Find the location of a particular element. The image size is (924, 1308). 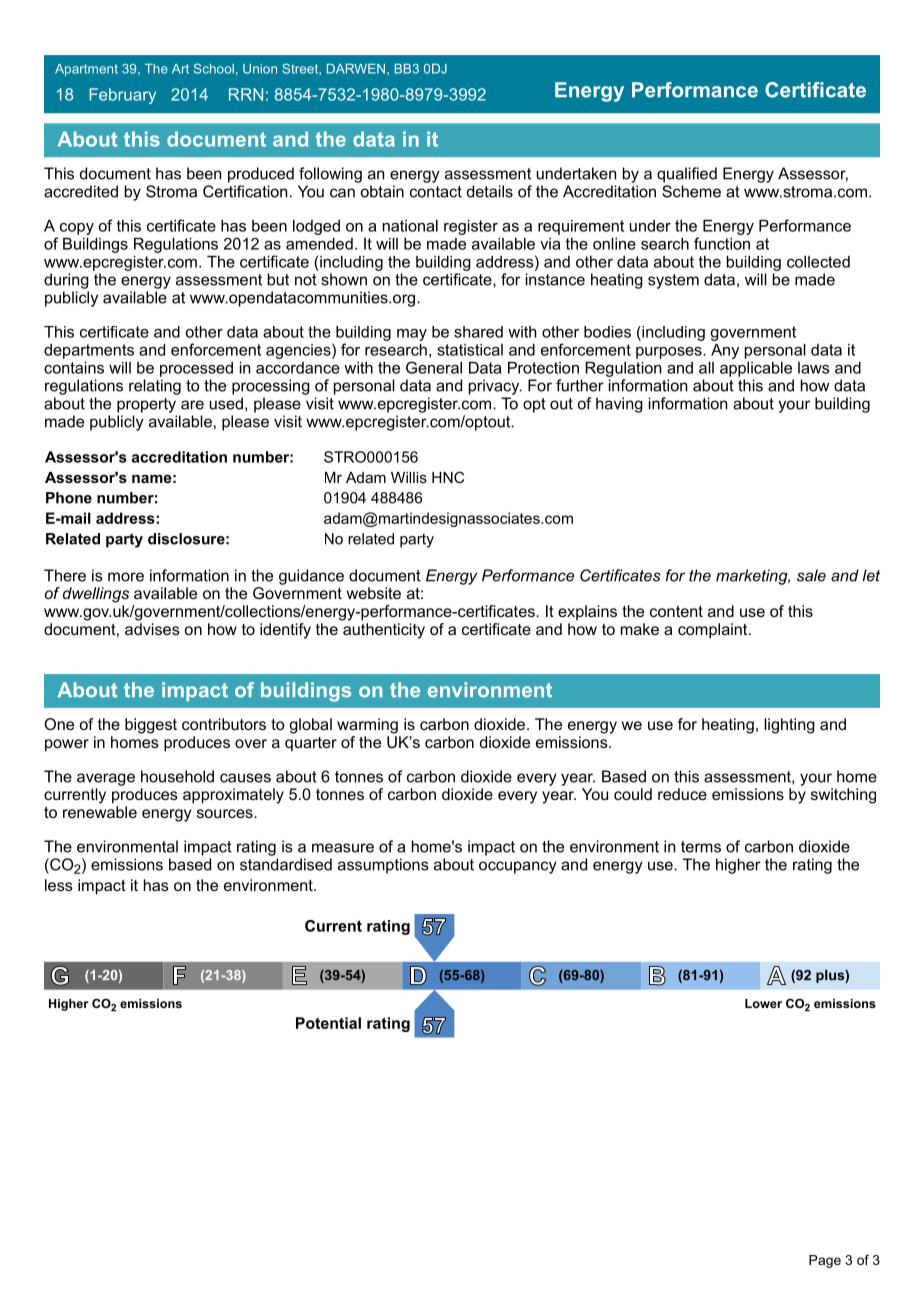

February is located at coordinates (122, 96).
